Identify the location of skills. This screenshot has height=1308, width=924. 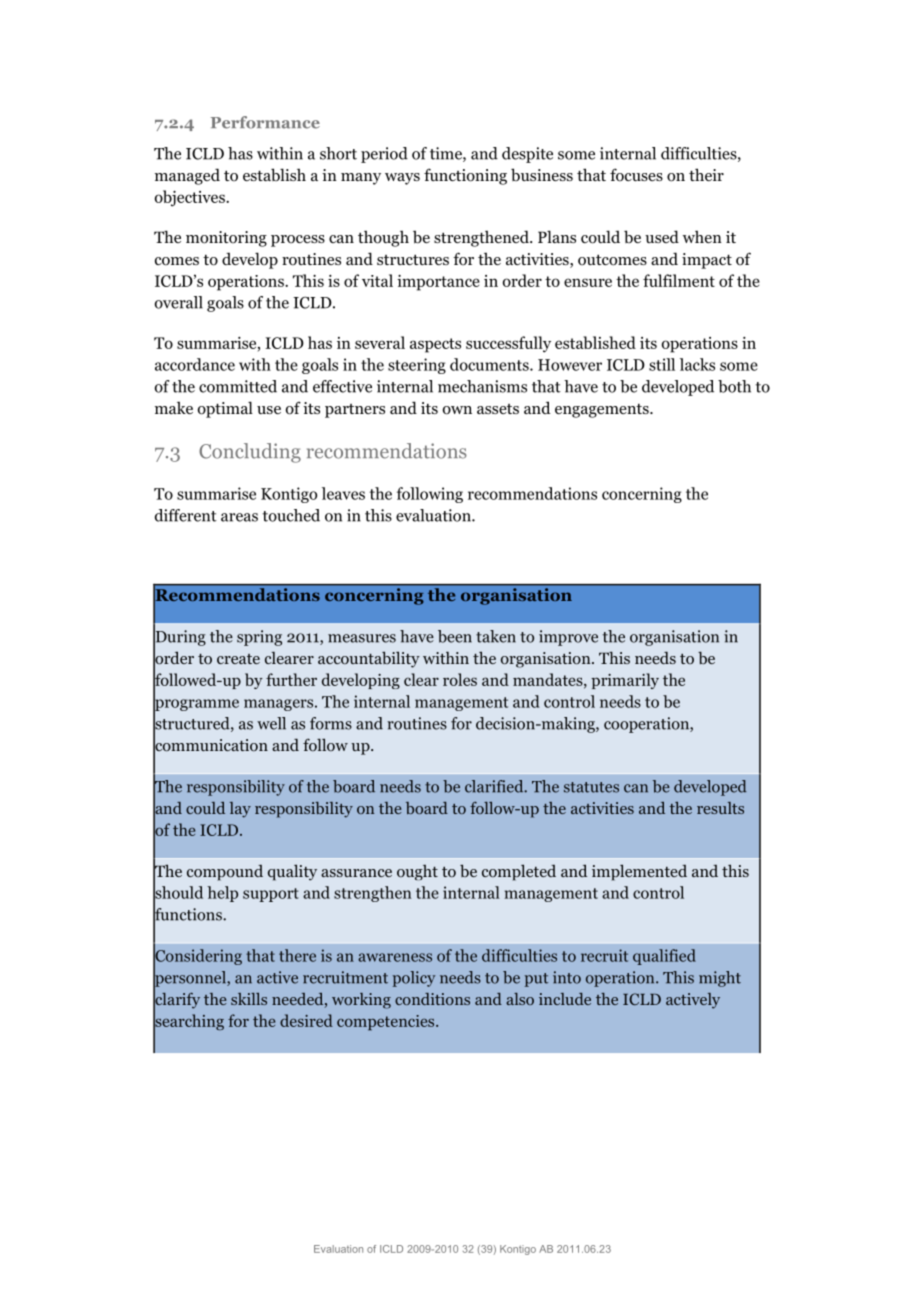
(249, 999).
